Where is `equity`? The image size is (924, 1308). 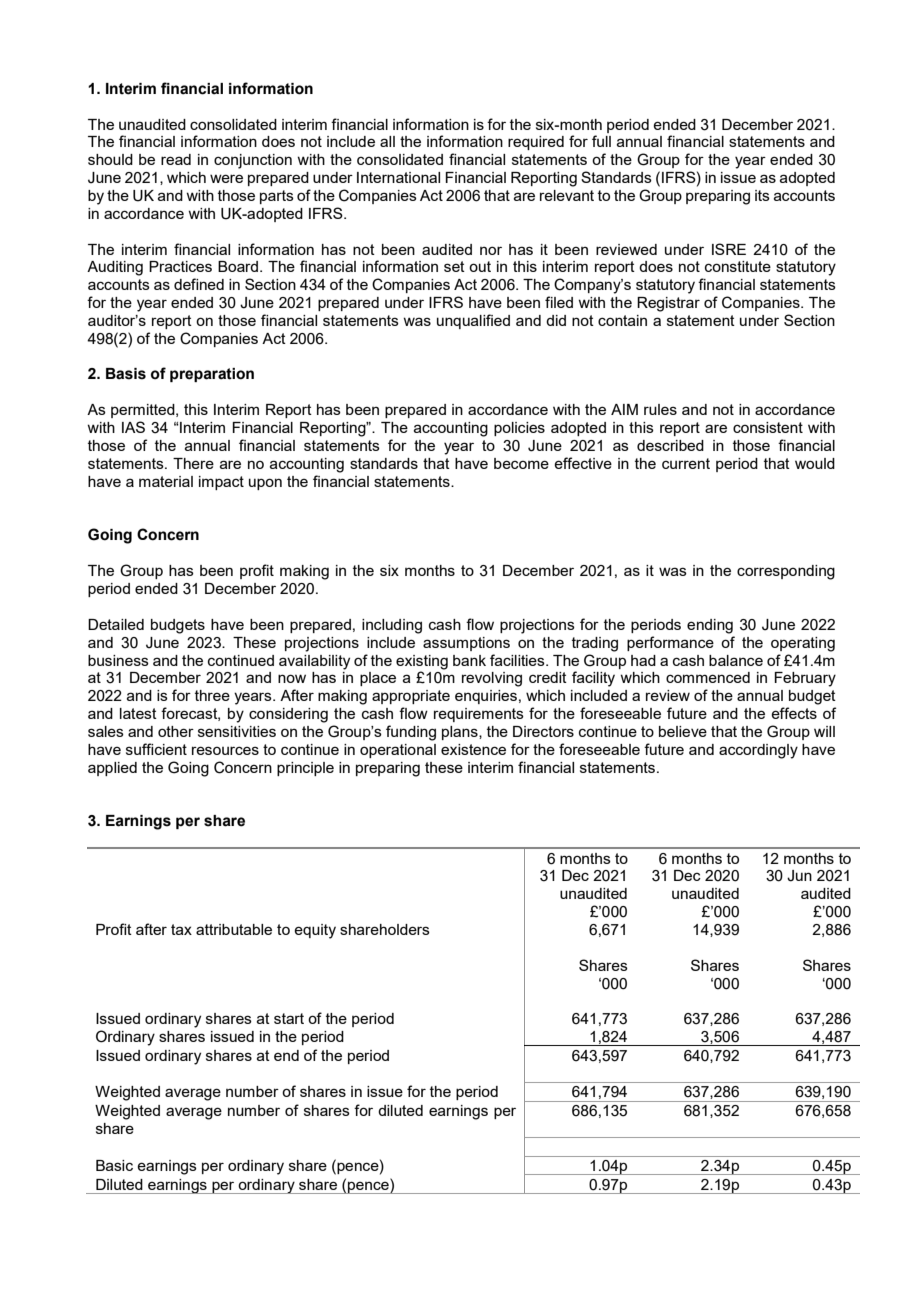
equity is located at coordinates (315, 931).
